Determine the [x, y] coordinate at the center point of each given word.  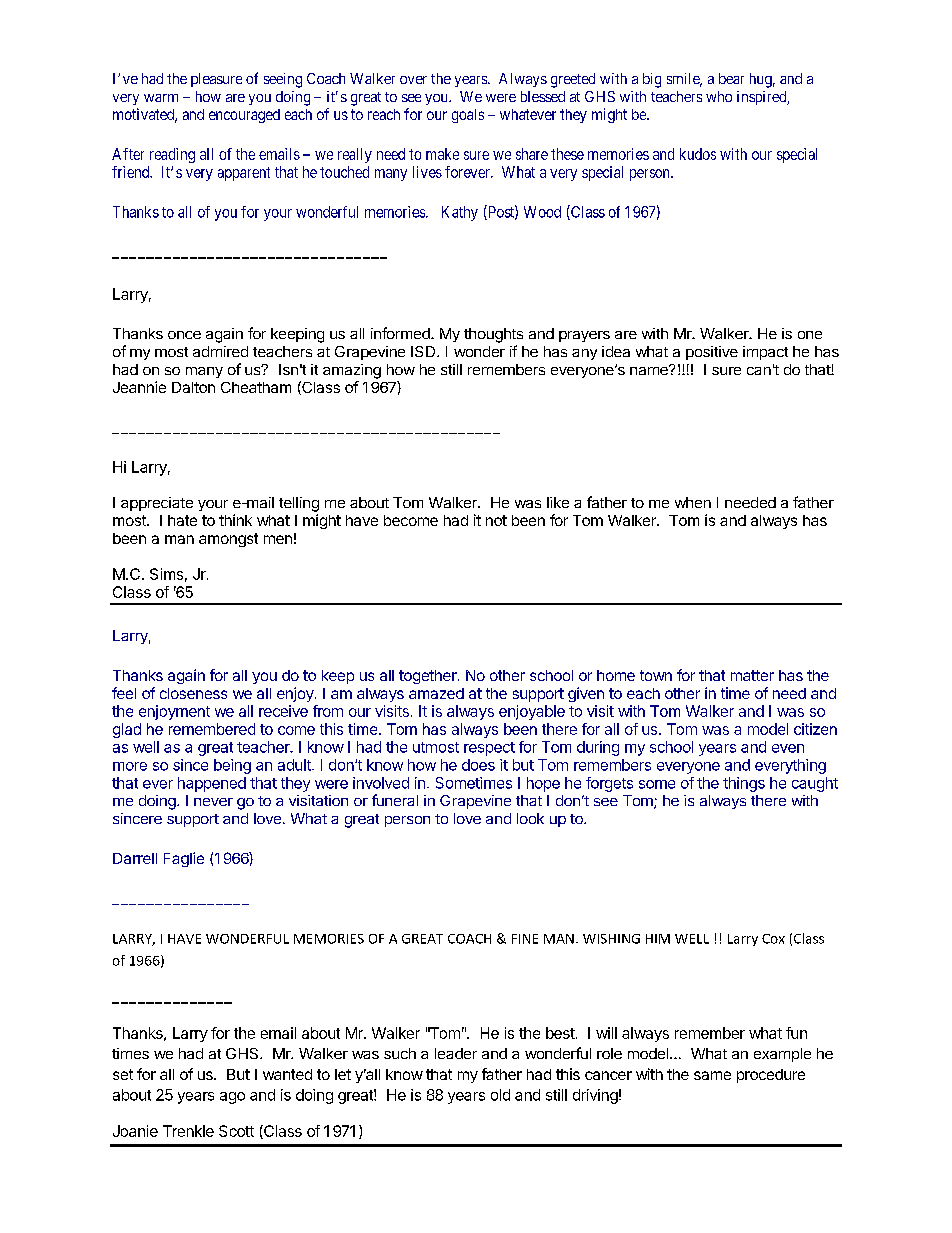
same [712, 1075]
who [719, 96]
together [429, 677]
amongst [228, 540]
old [500, 1095]
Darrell [135, 858]
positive [712, 353]
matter [752, 675]
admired [220, 351]
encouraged [244, 116]
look [530, 818]
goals [468, 116]
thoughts [493, 335]
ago [232, 1098]
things [744, 784]
